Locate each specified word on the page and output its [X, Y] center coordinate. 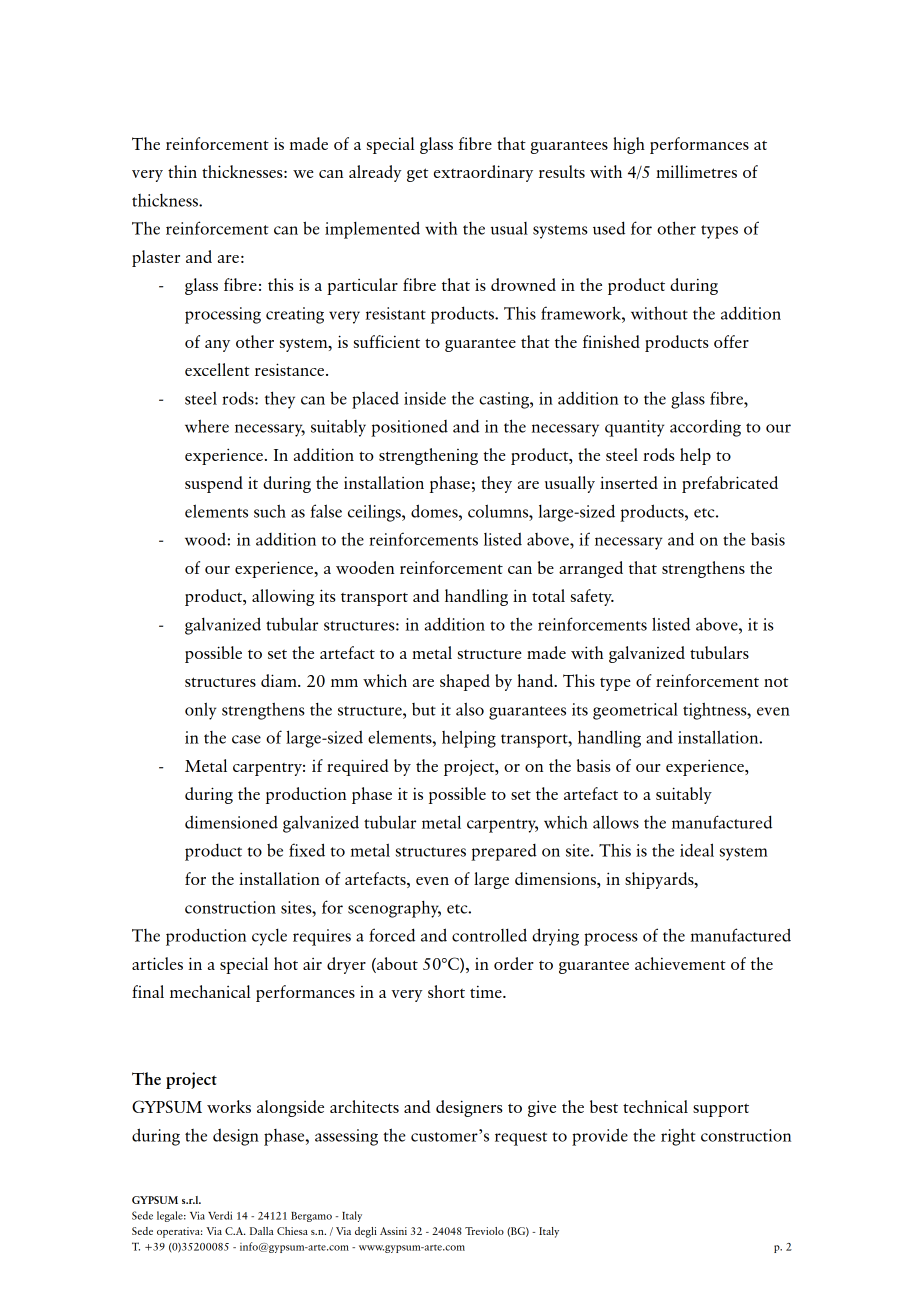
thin [182, 171]
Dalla [262, 1231]
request [521, 1139]
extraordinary [483, 173]
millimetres [696, 171]
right [678, 1137]
